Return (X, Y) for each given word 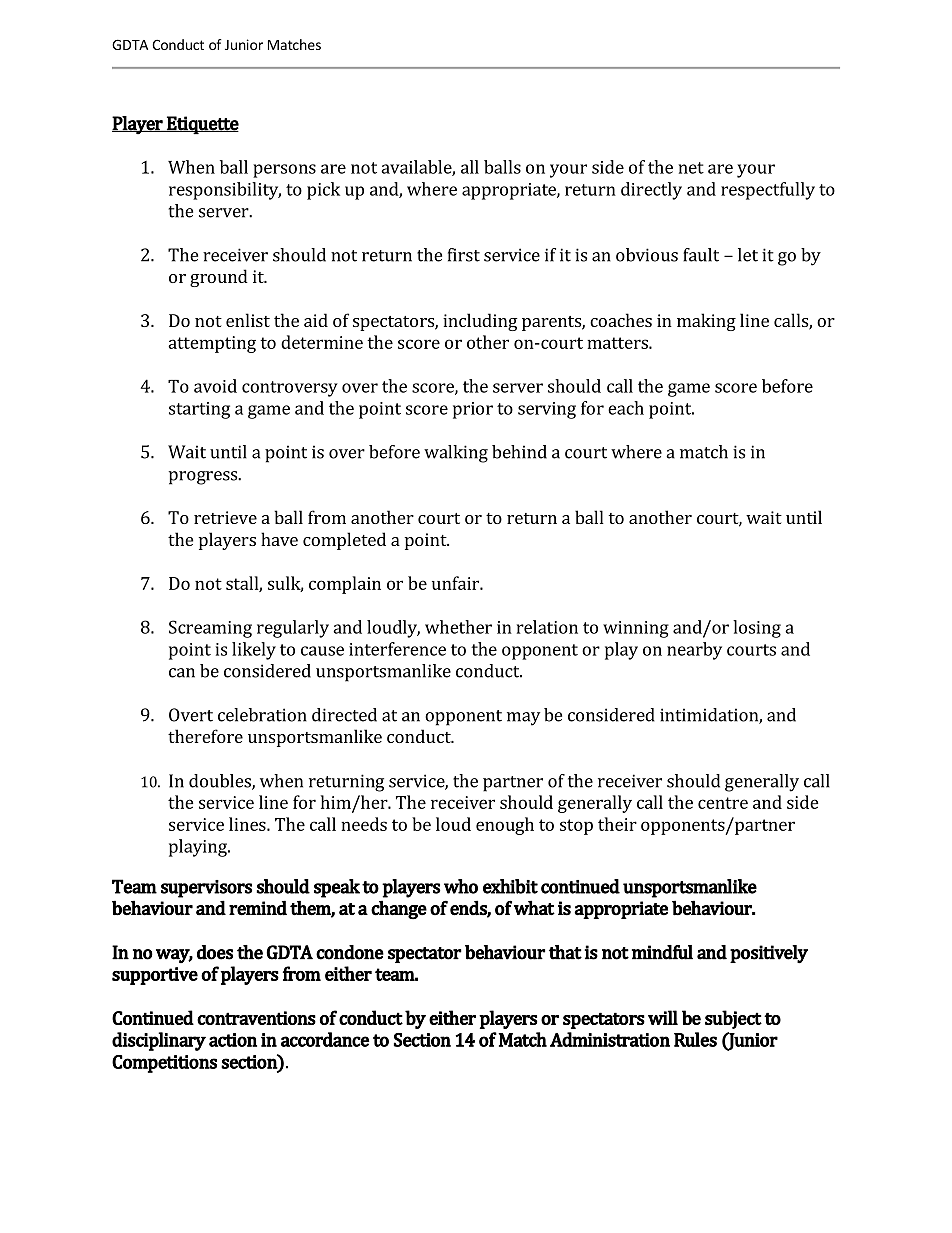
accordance (325, 1039)
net (691, 168)
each (626, 408)
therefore (205, 736)
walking (456, 454)
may (523, 719)
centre (723, 803)
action (233, 1040)
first (464, 255)
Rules (695, 1039)
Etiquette (202, 125)
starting (199, 410)
